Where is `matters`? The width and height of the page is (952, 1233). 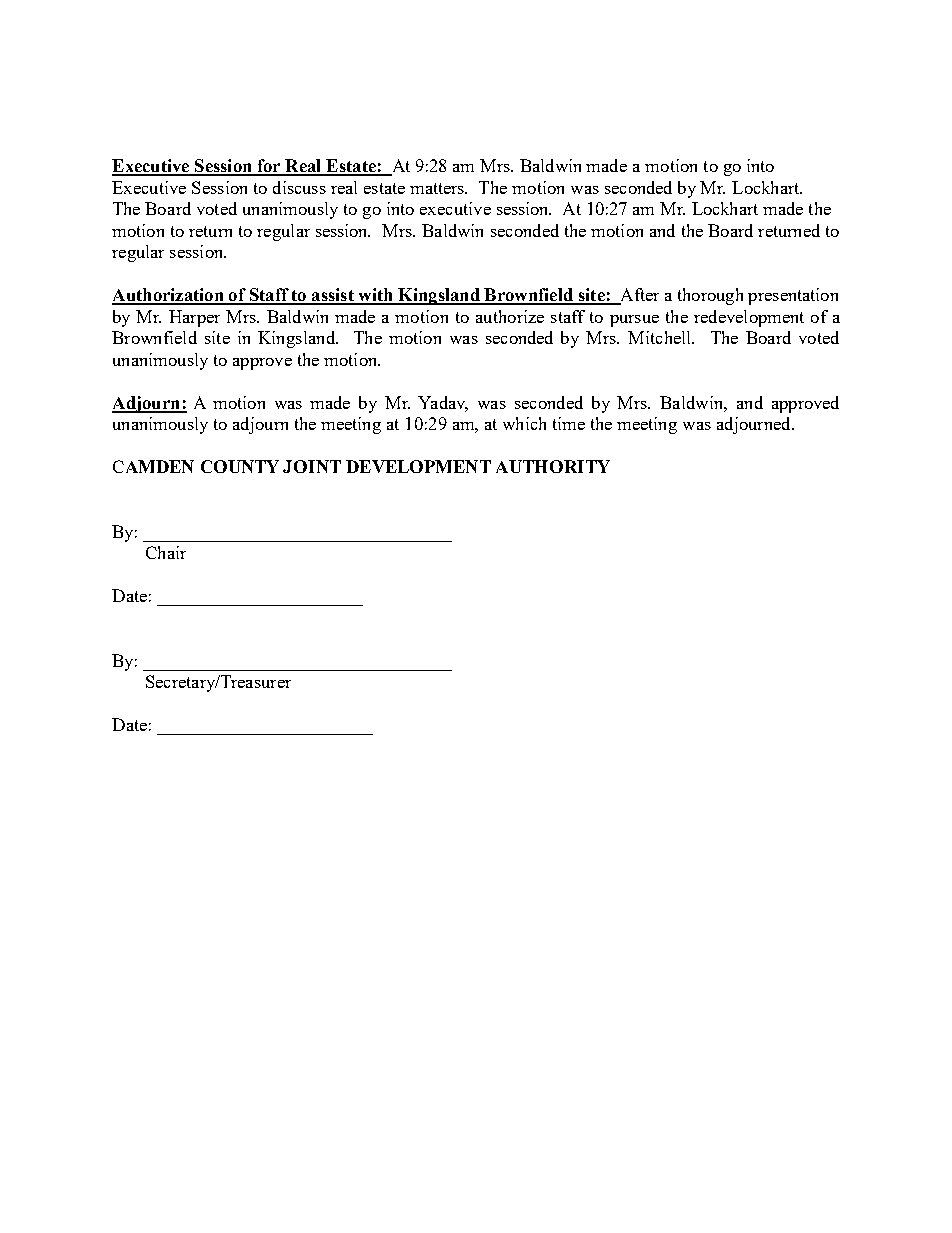 matters is located at coordinates (438, 188).
